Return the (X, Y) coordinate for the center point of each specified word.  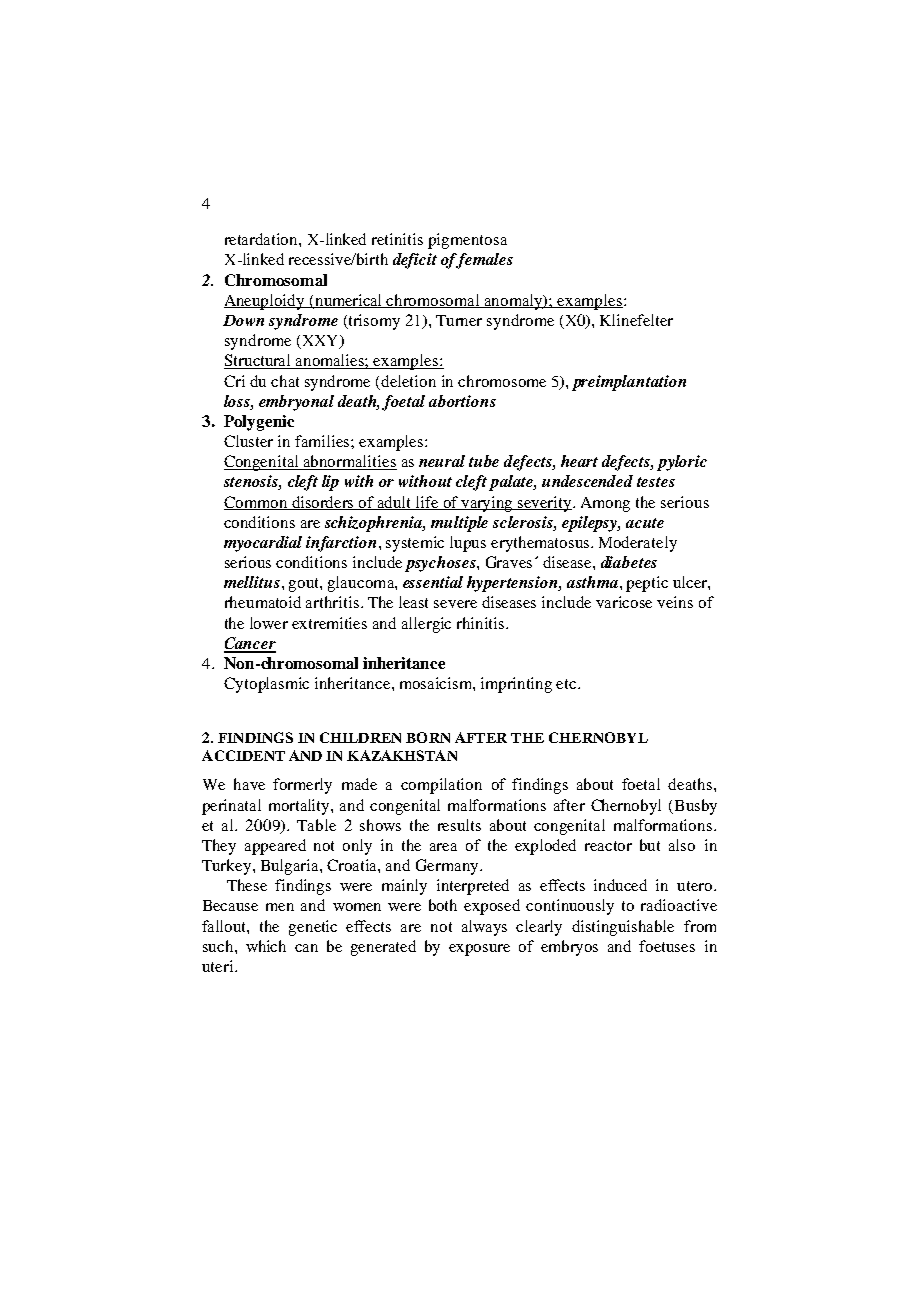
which (266, 946)
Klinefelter (636, 320)
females (483, 261)
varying (488, 504)
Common (257, 503)
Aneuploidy (265, 302)
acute (645, 523)
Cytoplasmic (266, 685)
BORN (428, 737)
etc (567, 684)
